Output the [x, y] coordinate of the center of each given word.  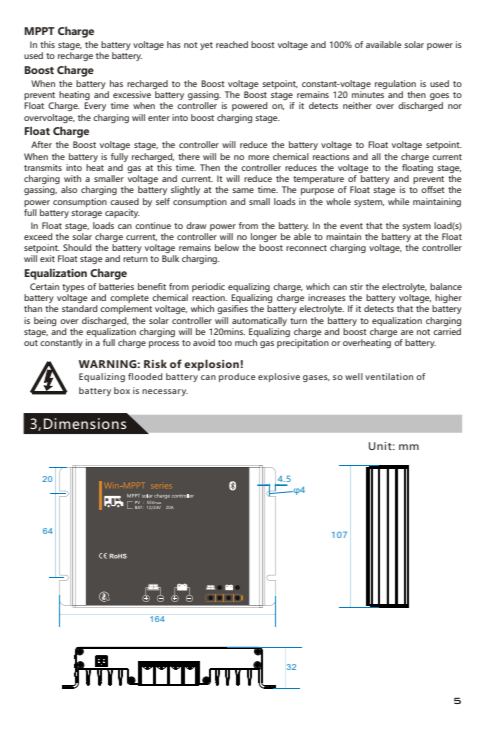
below [227, 247]
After [41, 144]
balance [446, 286]
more [259, 157]
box [122, 390]
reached [232, 44]
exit [47, 258]
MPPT [39, 31]
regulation [395, 86]
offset [433, 189]
